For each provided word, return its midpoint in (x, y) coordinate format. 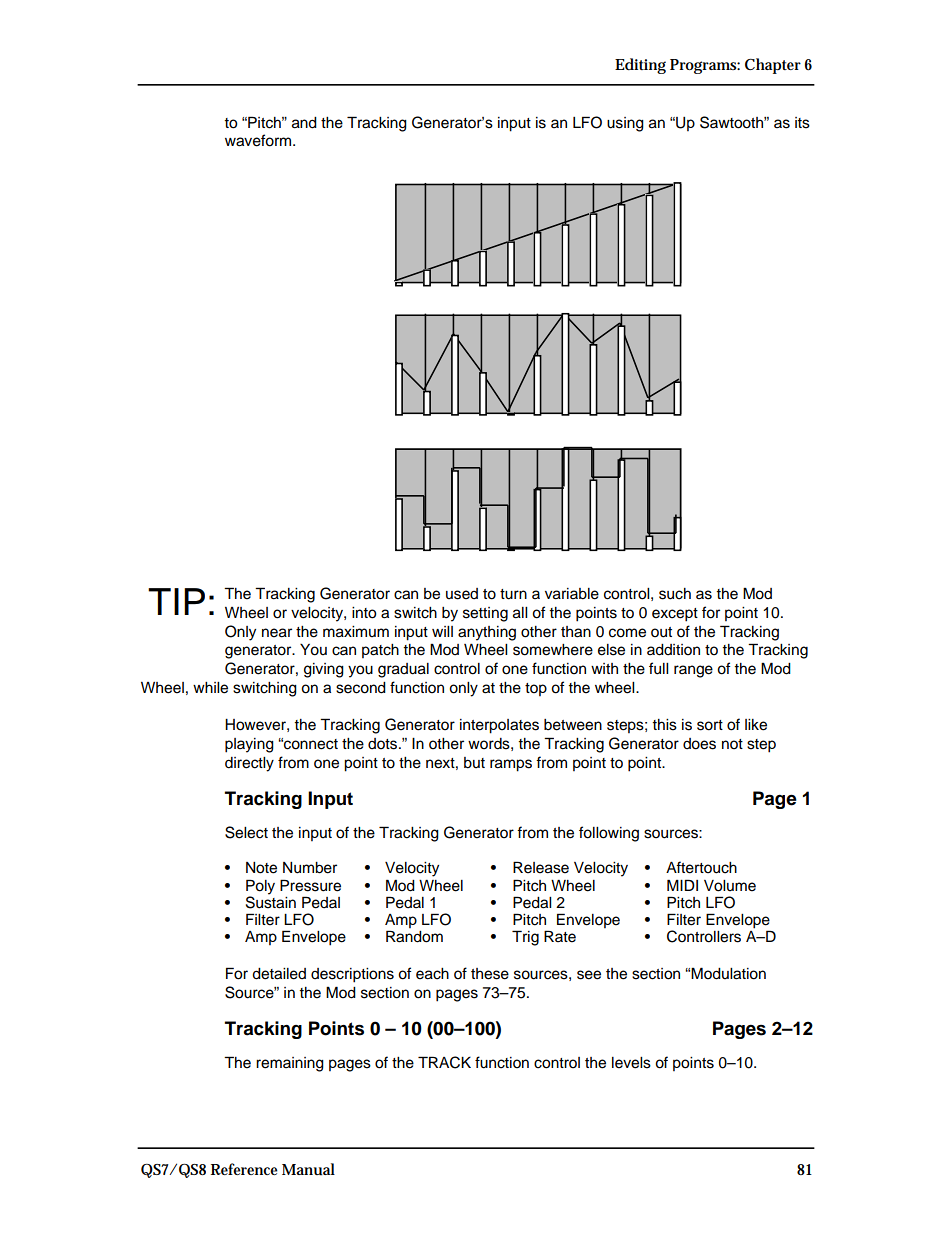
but (474, 763)
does (699, 744)
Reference (244, 1169)
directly (249, 764)
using (625, 124)
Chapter (773, 66)
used (462, 594)
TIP (176, 601)
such (675, 594)
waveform (259, 140)
